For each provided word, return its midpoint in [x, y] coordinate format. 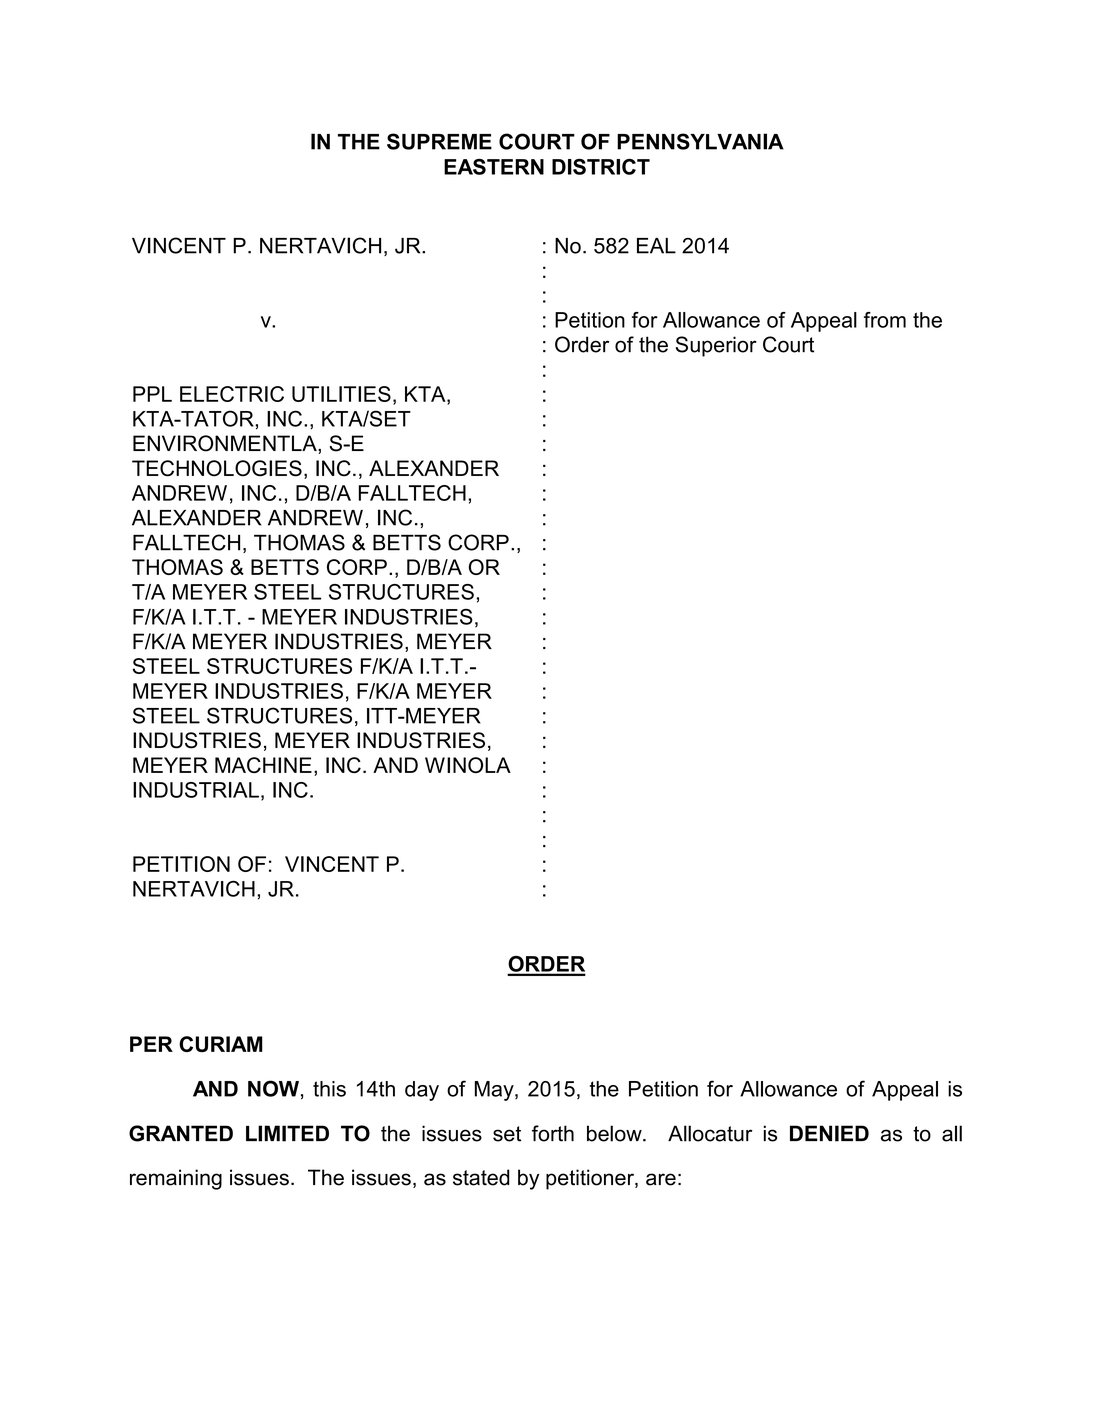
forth [553, 1133]
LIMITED [287, 1133]
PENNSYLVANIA [700, 141]
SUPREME [439, 141]
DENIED [829, 1133]
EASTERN [494, 167]
